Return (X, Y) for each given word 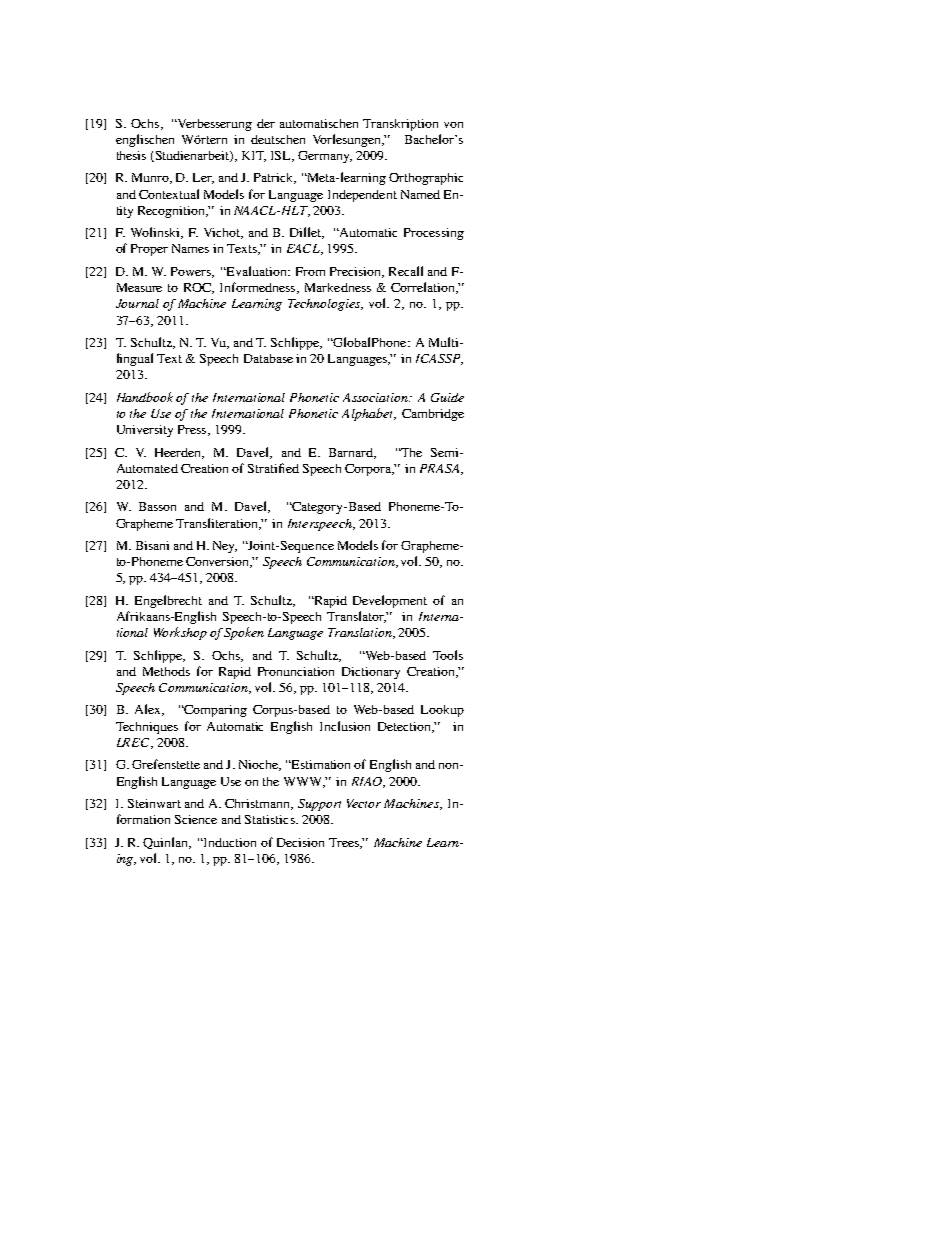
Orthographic (426, 179)
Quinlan (167, 843)
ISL (282, 156)
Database (268, 358)
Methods (166, 671)
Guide (447, 397)
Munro (152, 178)
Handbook (145, 397)
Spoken (244, 633)
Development (390, 601)
